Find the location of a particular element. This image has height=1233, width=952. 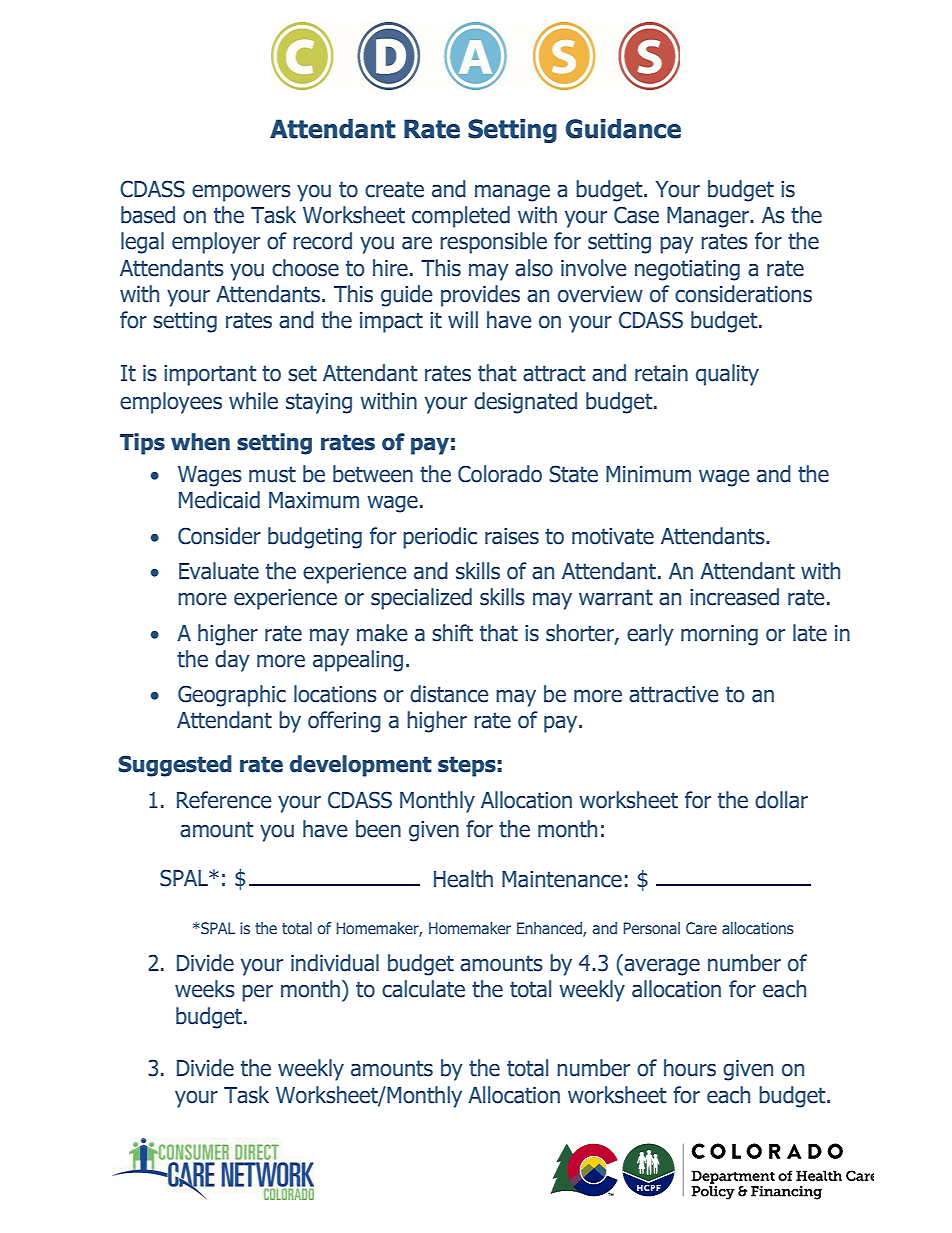

when is located at coordinates (200, 442).
